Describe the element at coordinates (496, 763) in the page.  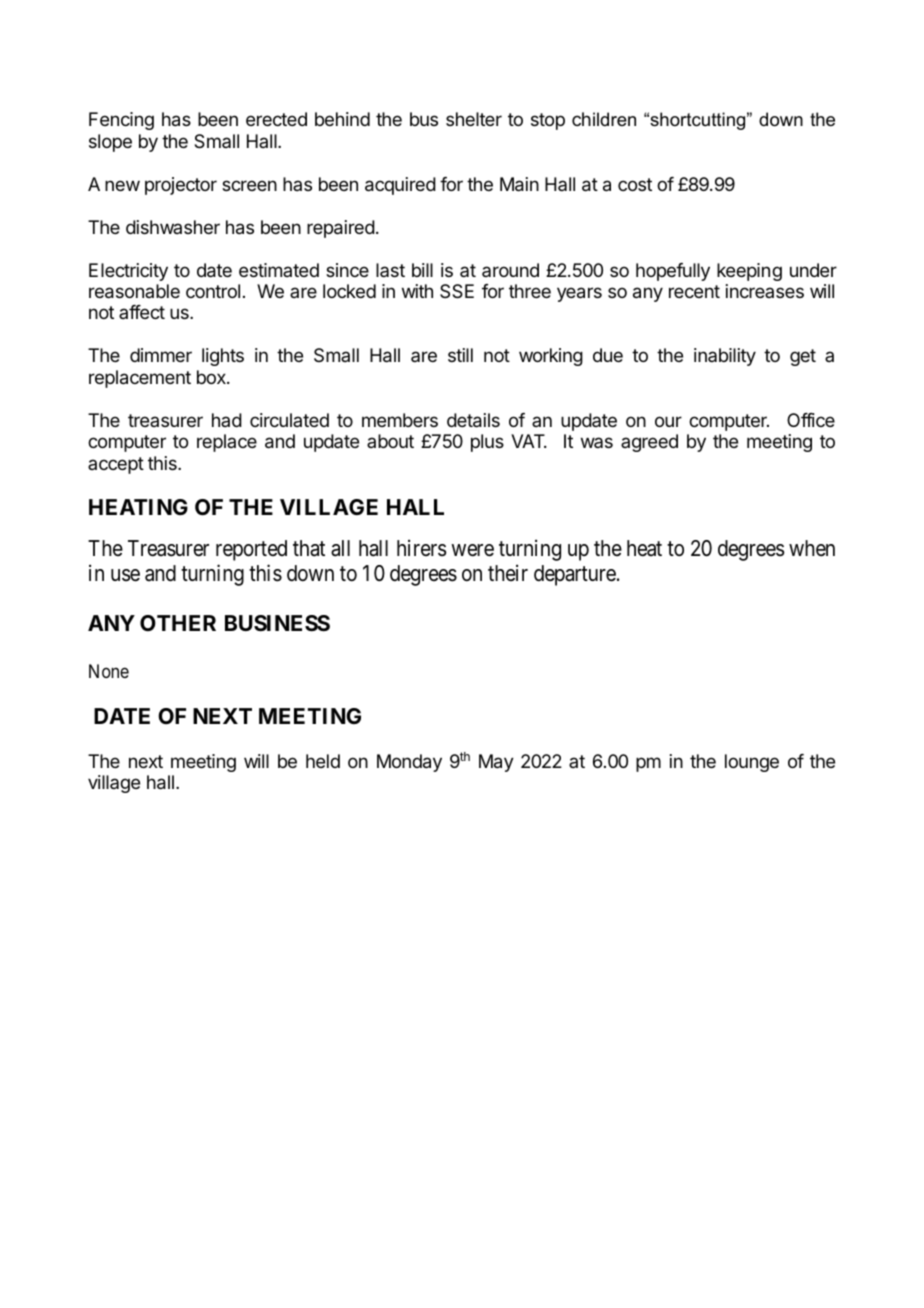
I see `May` at that location.
